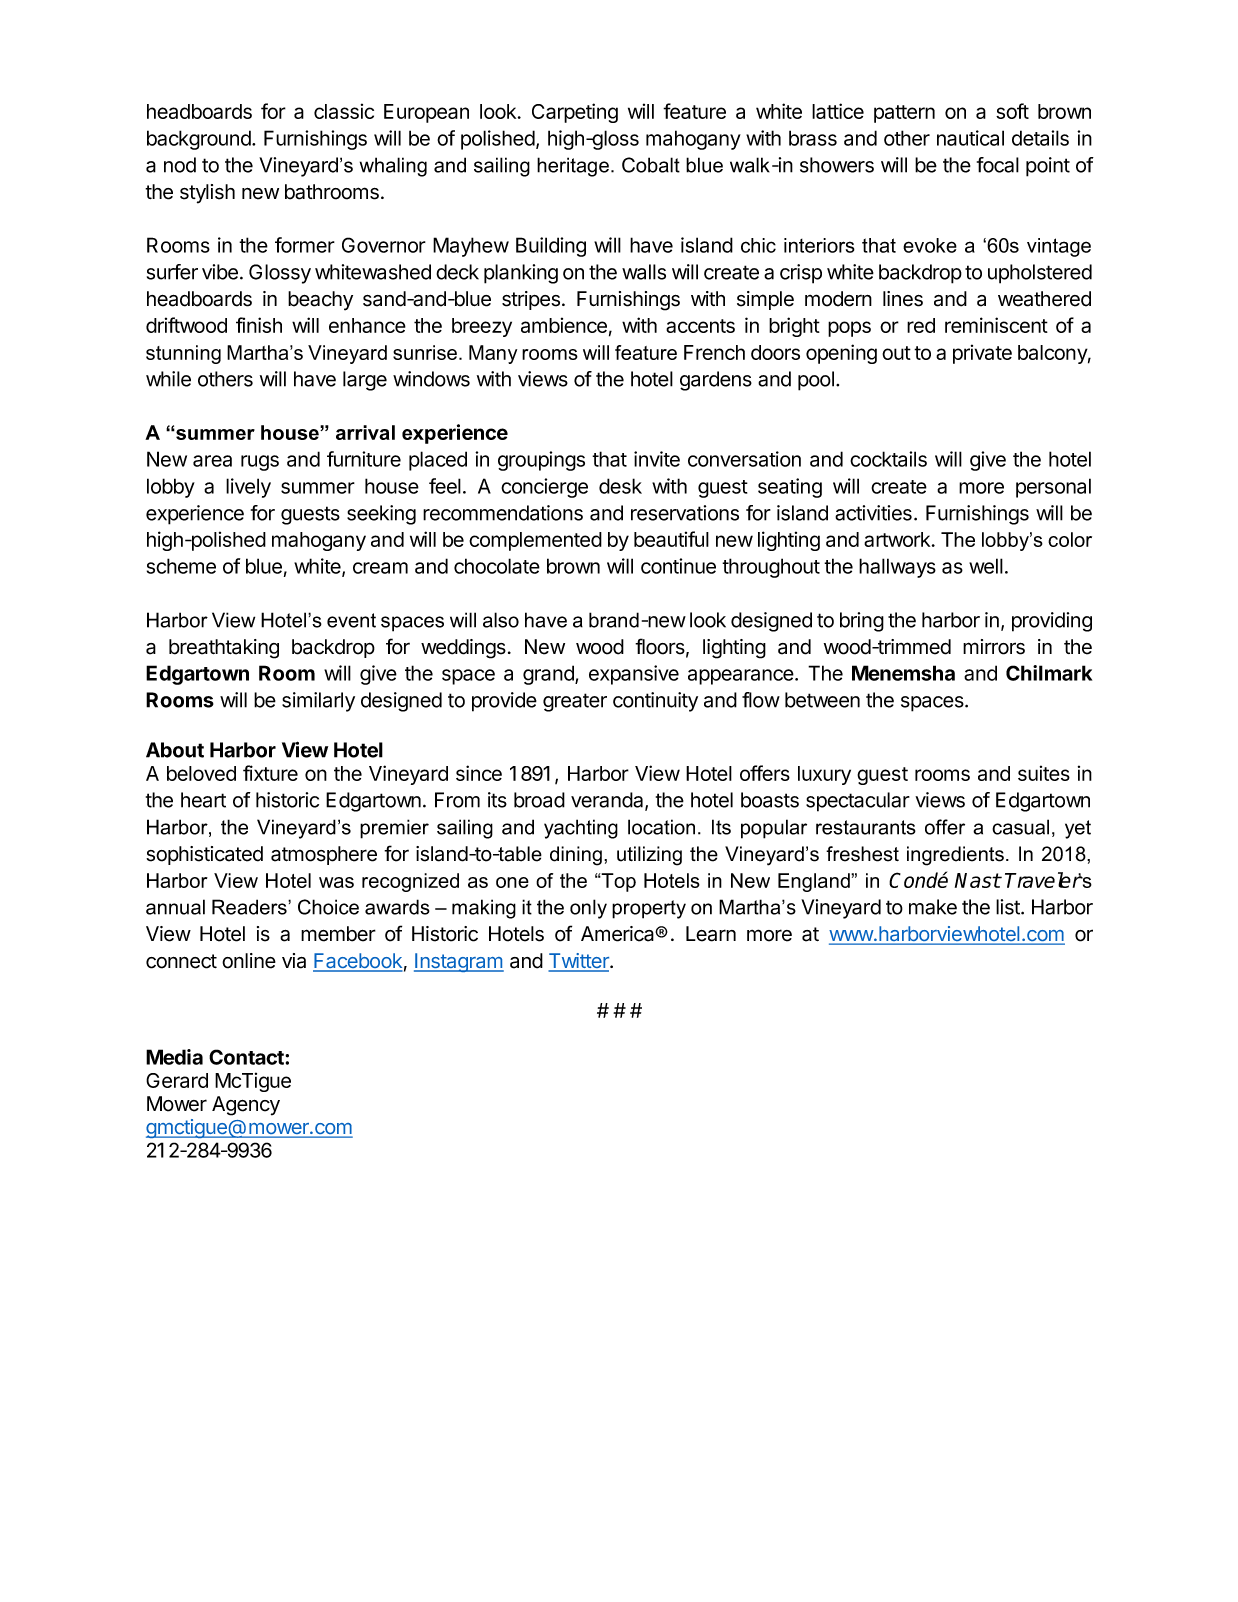 Image resolution: width=1238 pixels, height=1602 pixels. I want to click on utilizing, so click(649, 856).
